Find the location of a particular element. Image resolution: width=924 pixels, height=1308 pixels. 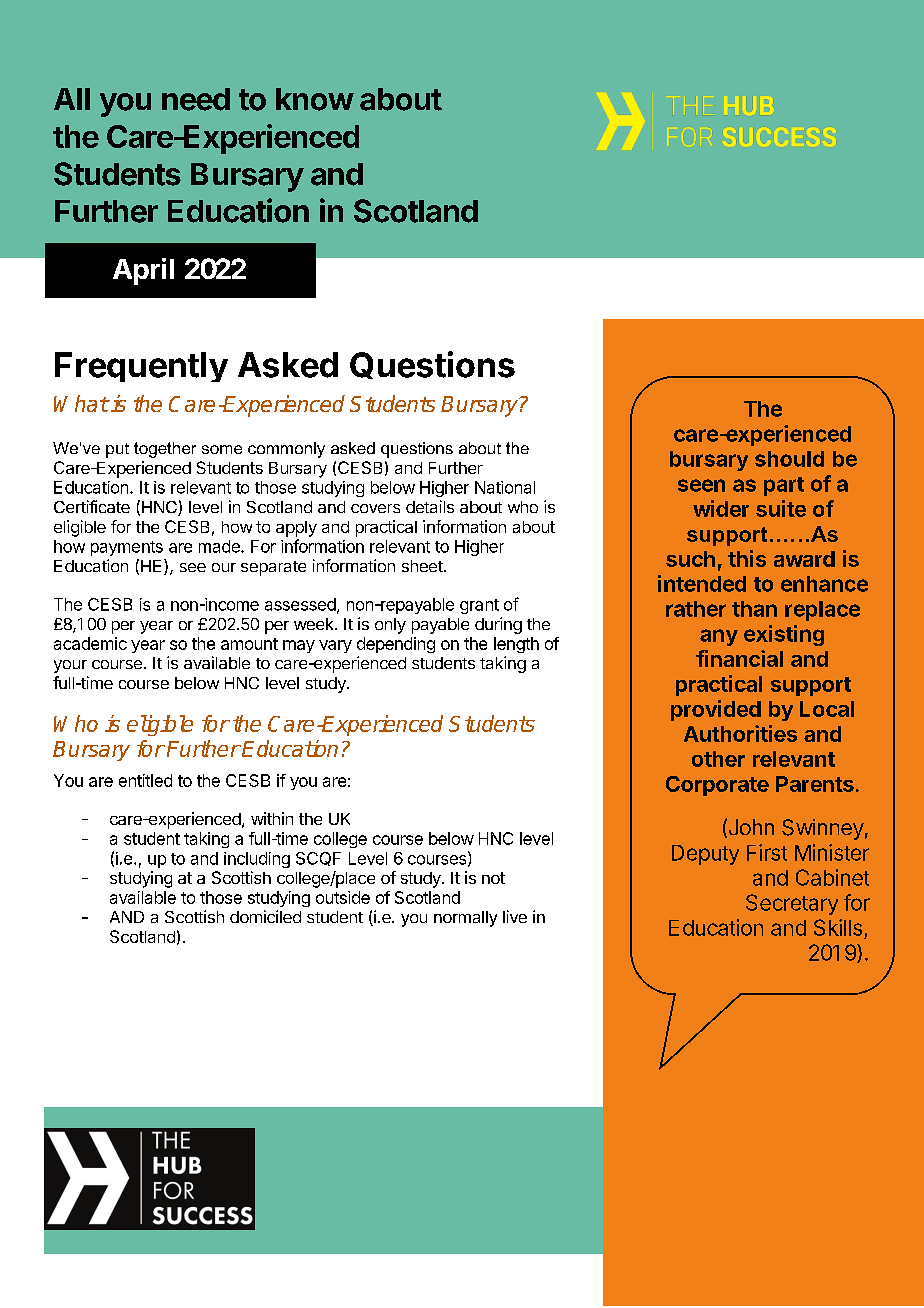

normally is located at coordinates (465, 919).
